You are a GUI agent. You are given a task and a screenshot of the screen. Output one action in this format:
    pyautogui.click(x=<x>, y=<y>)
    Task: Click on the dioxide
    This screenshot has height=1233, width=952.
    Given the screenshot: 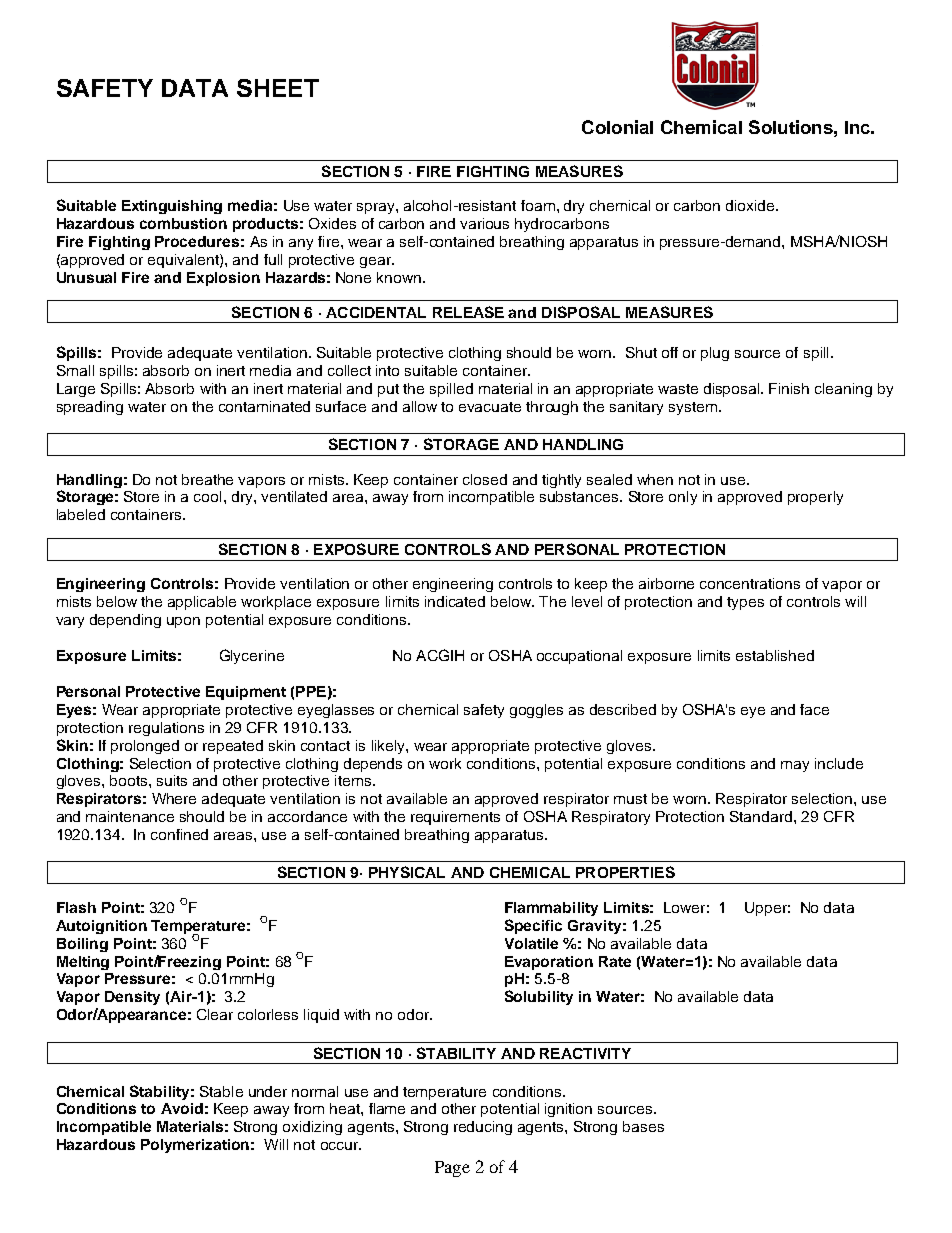 What is the action you would take?
    pyautogui.click(x=751, y=205)
